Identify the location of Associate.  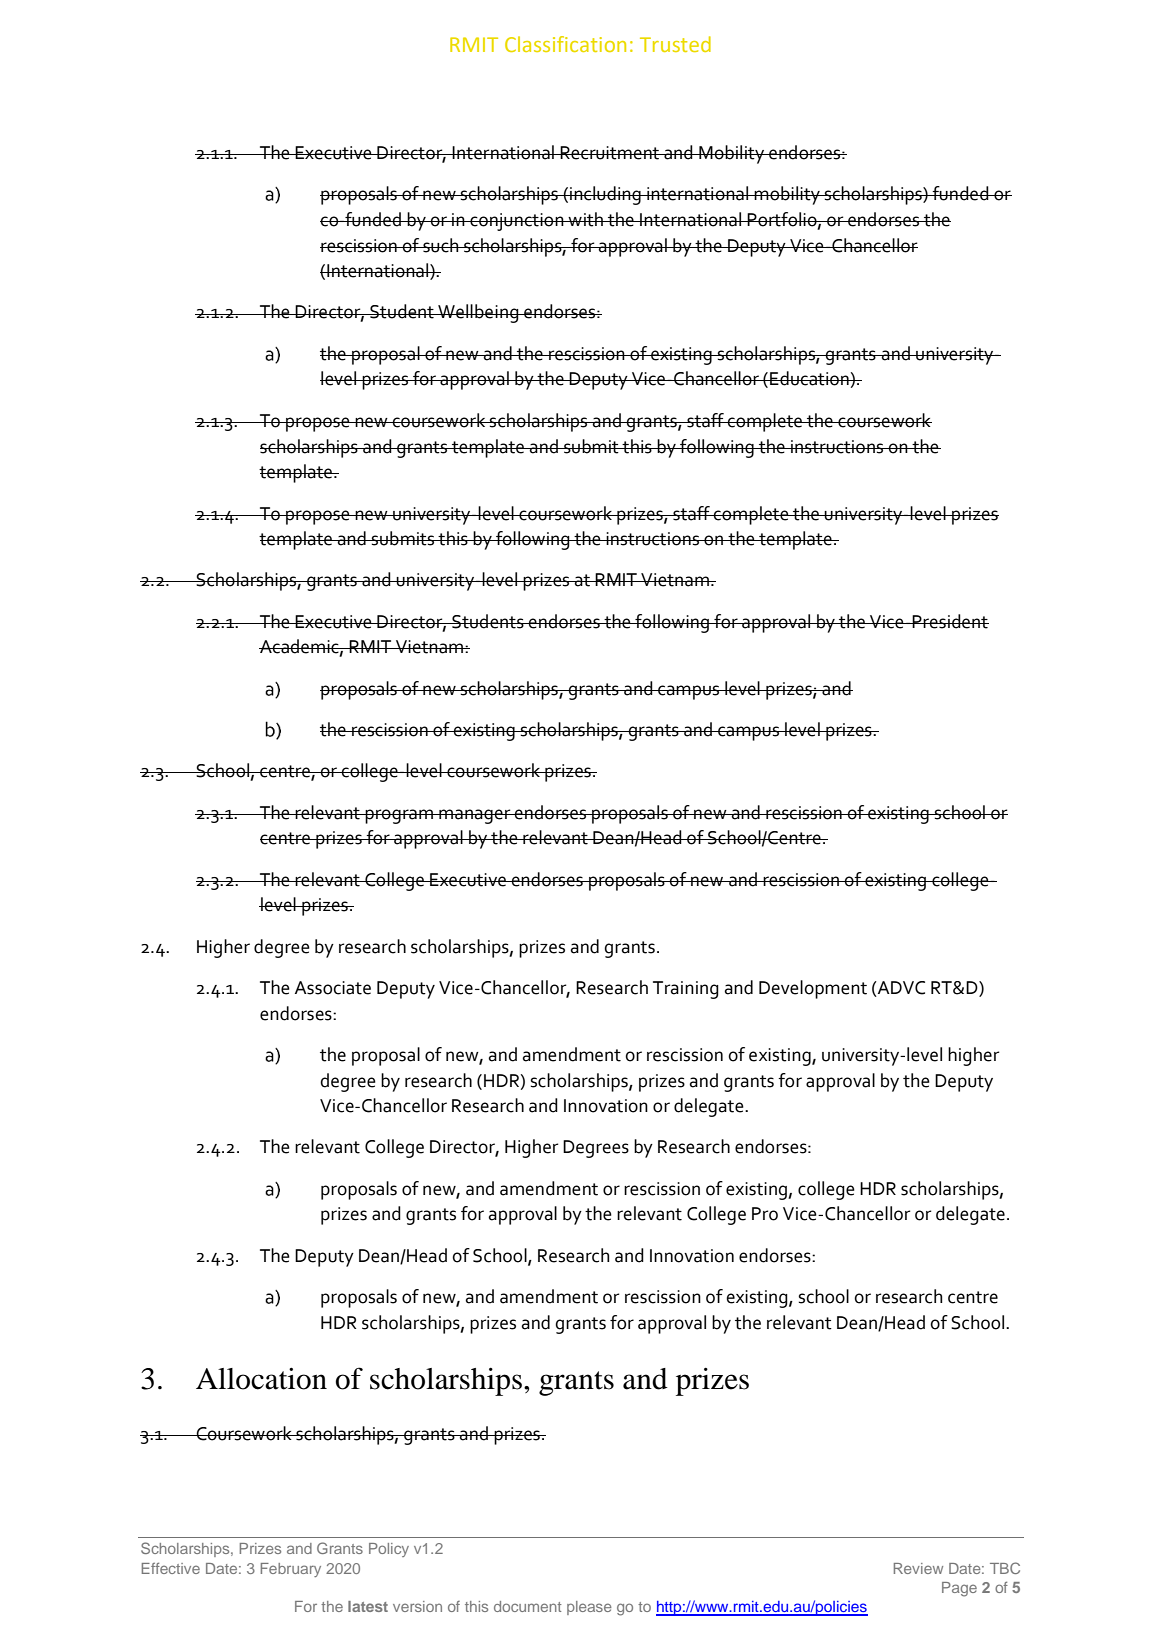
(333, 988).
